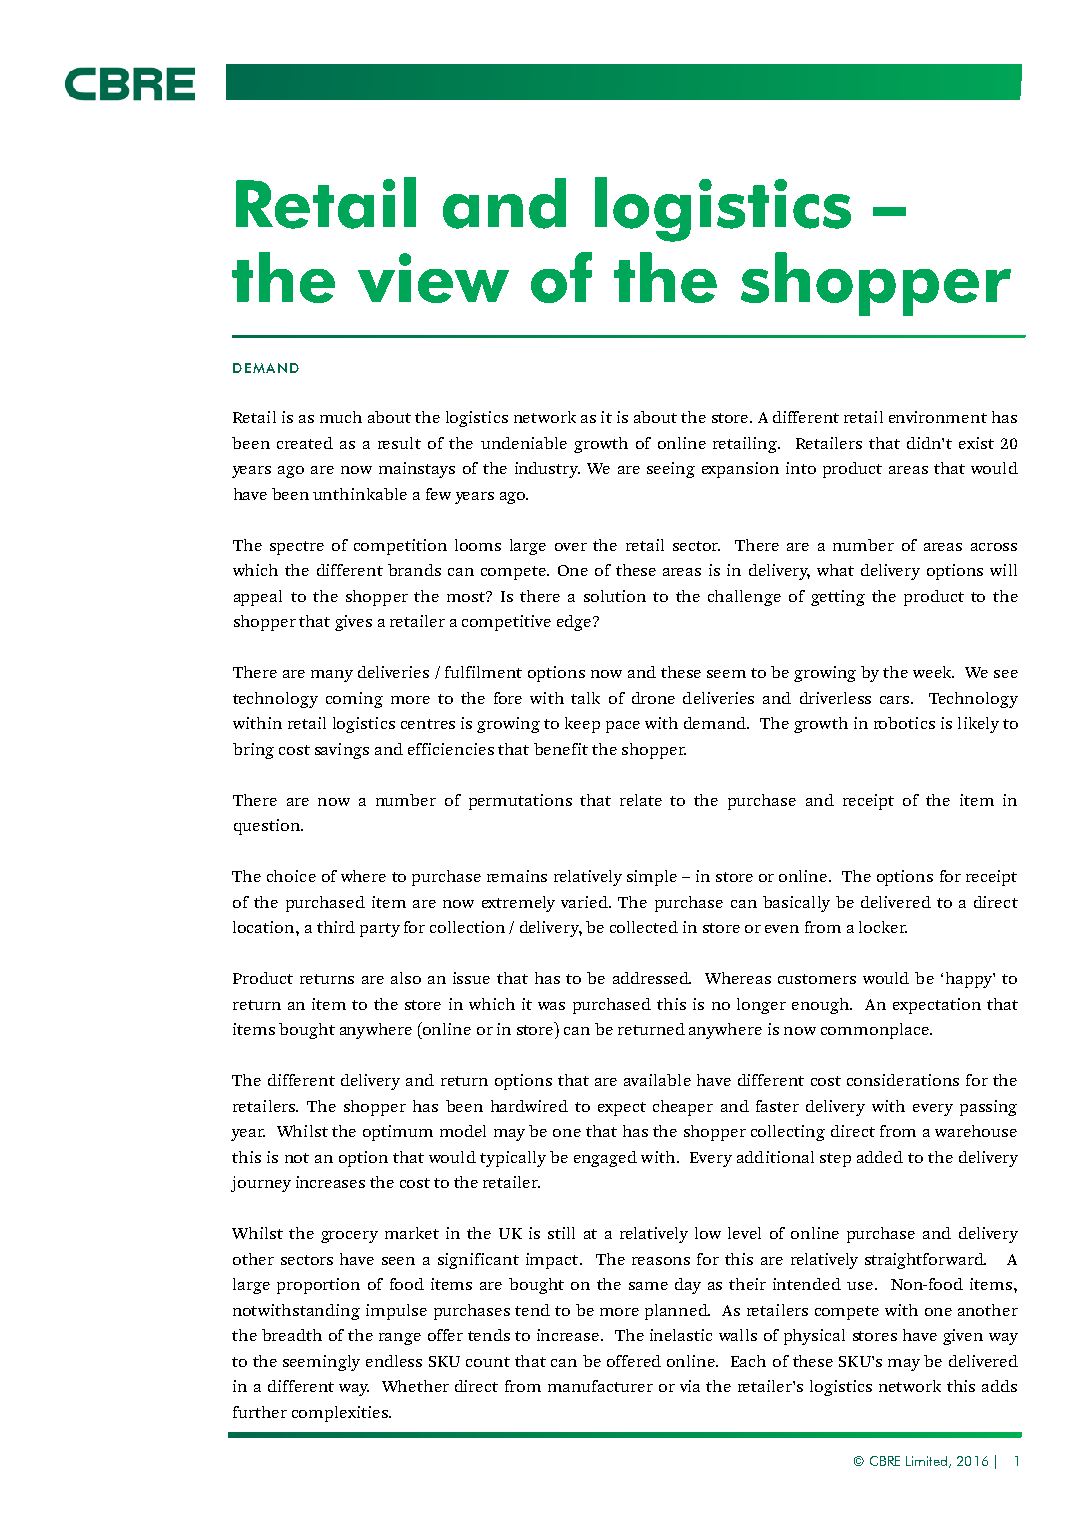 The image size is (1085, 1534). Describe the element at coordinates (433, 278) in the page. I see `view` at that location.
